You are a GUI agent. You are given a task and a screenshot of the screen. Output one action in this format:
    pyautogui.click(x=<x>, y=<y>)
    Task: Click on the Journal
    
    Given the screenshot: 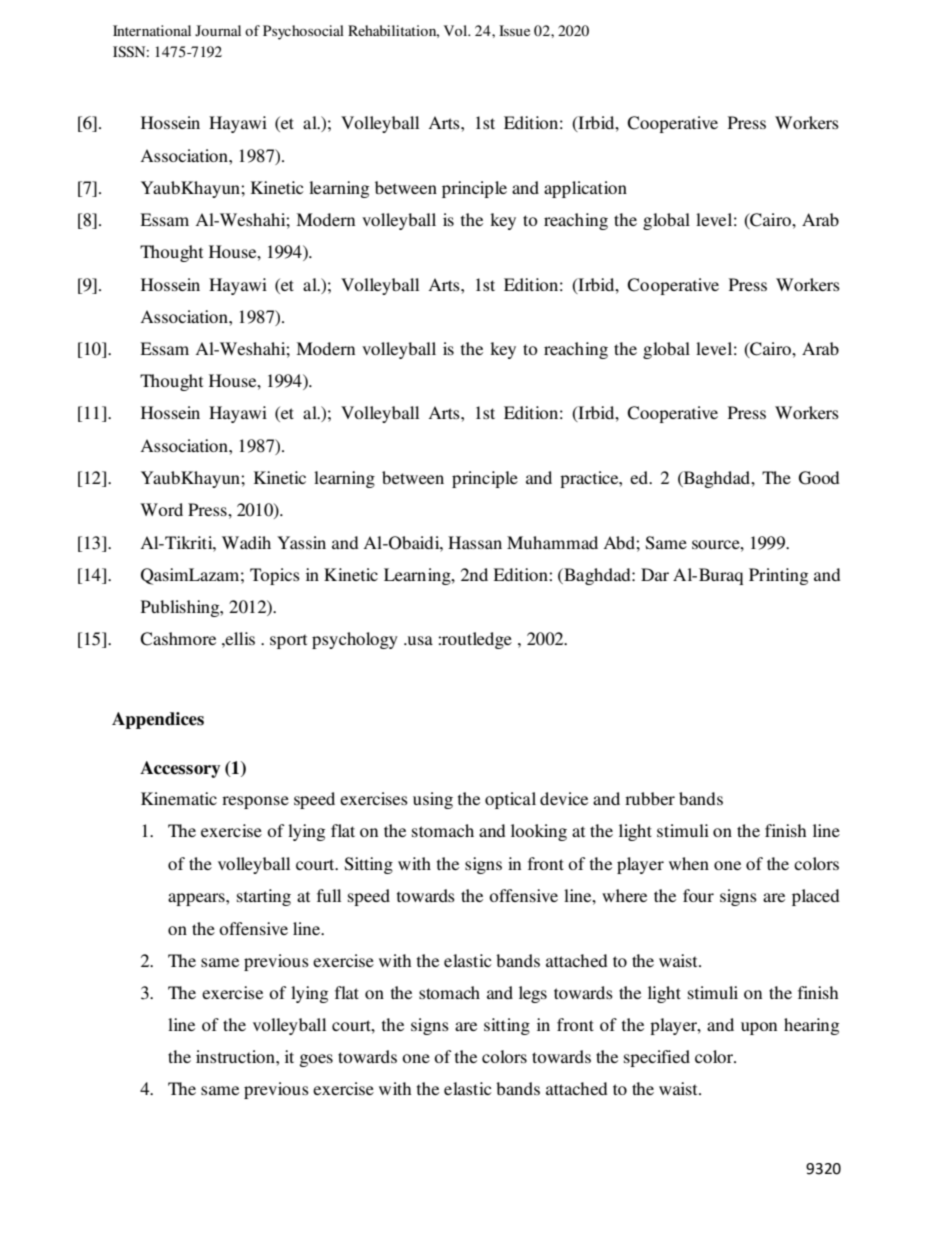 What is the action you would take?
    pyautogui.click(x=218, y=30)
